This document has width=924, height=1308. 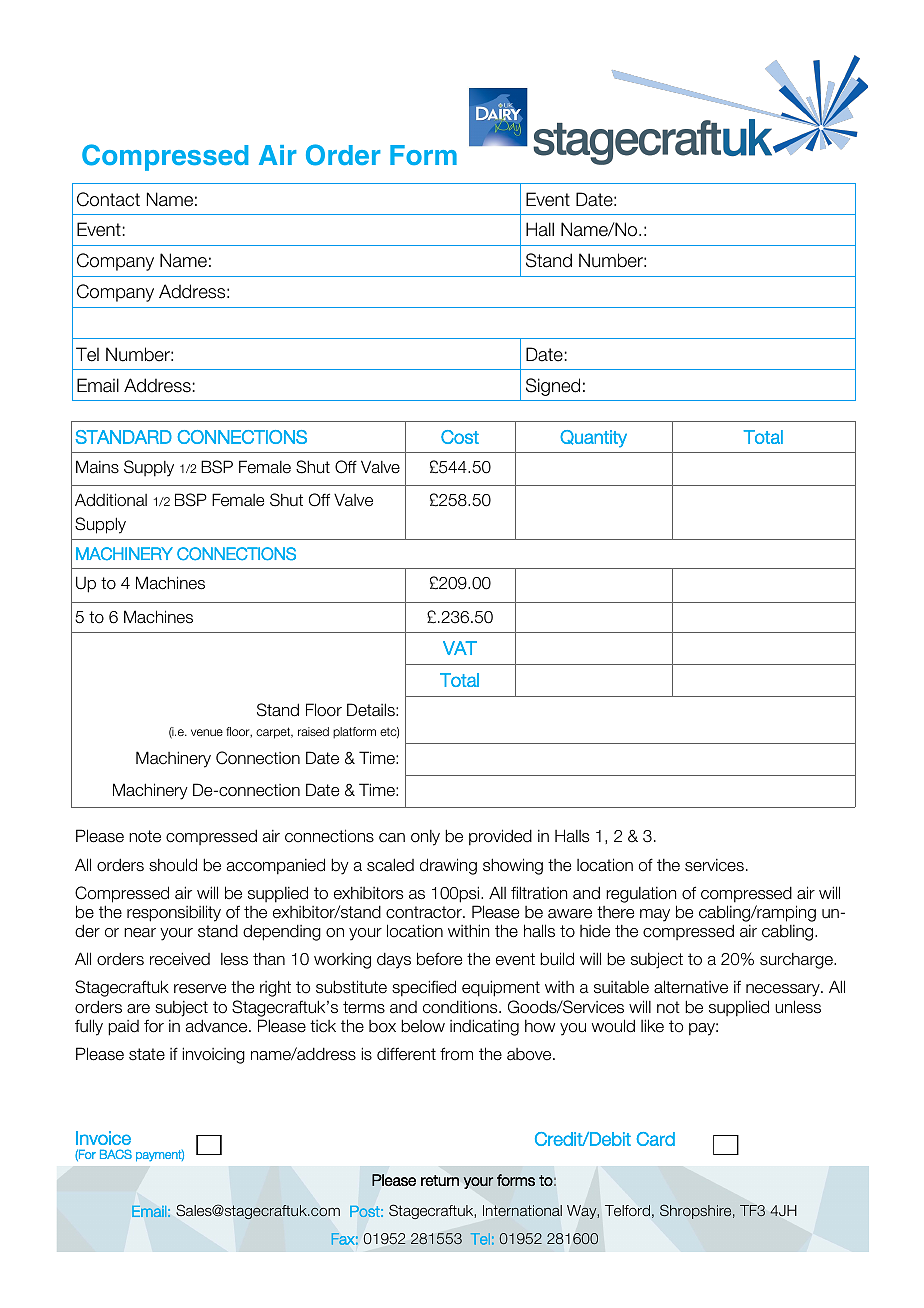 I want to click on specified, so click(x=424, y=988).
